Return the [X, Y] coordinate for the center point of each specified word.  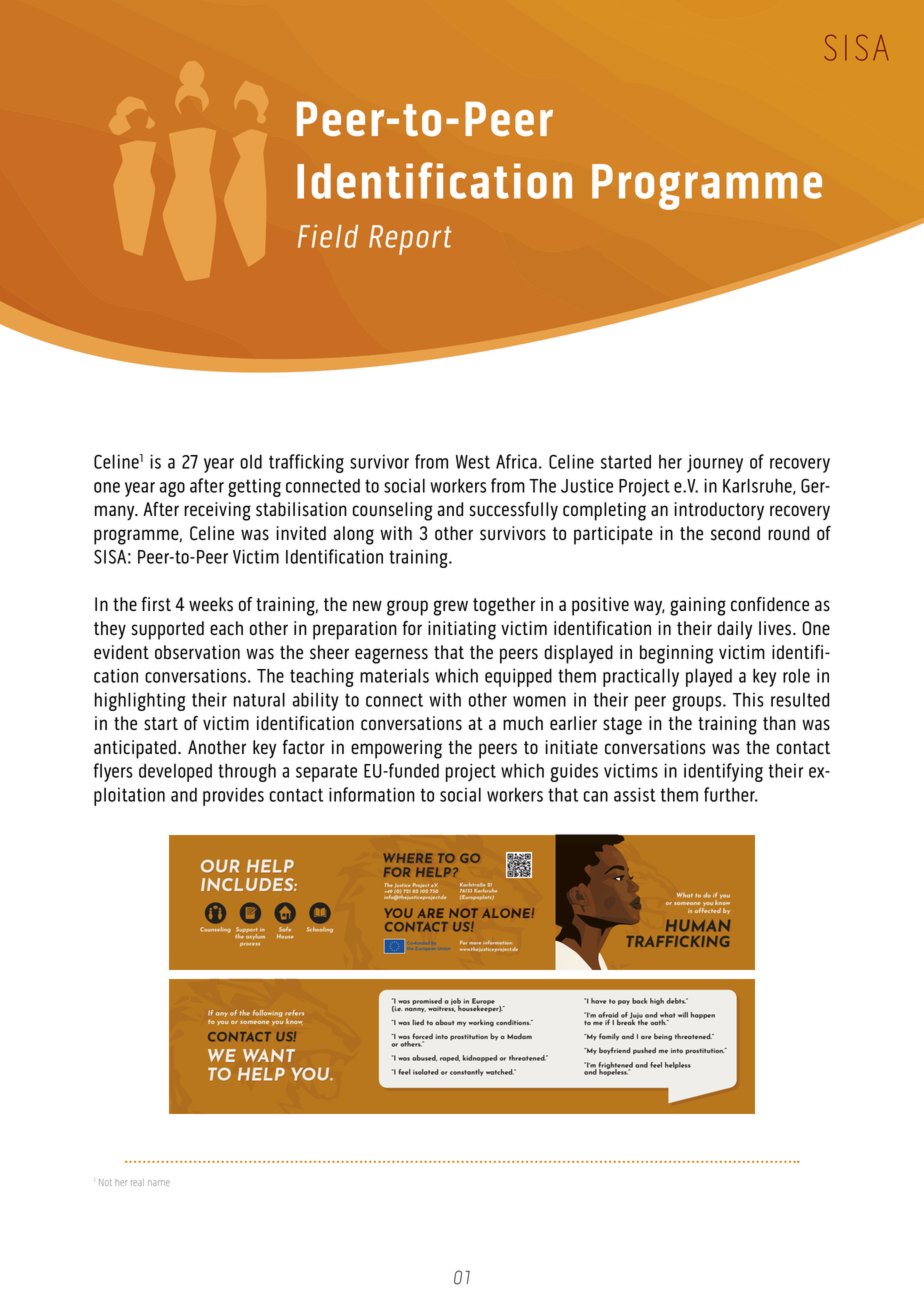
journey [715, 463]
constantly [466, 1072]
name [159, 1183]
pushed [644, 1051]
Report [410, 240]
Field [328, 236]
